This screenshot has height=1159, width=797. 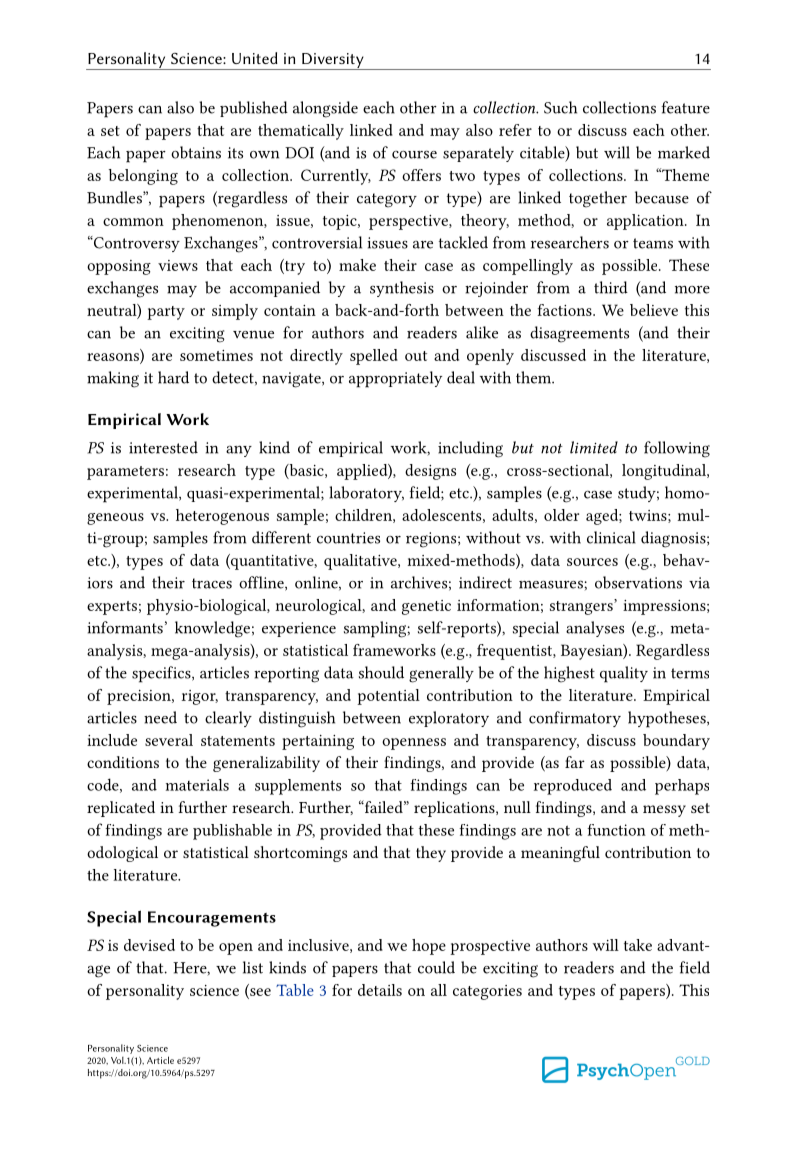 What do you see at coordinates (333, 61) in the screenshot?
I see `Diversity` at bounding box center [333, 61].
